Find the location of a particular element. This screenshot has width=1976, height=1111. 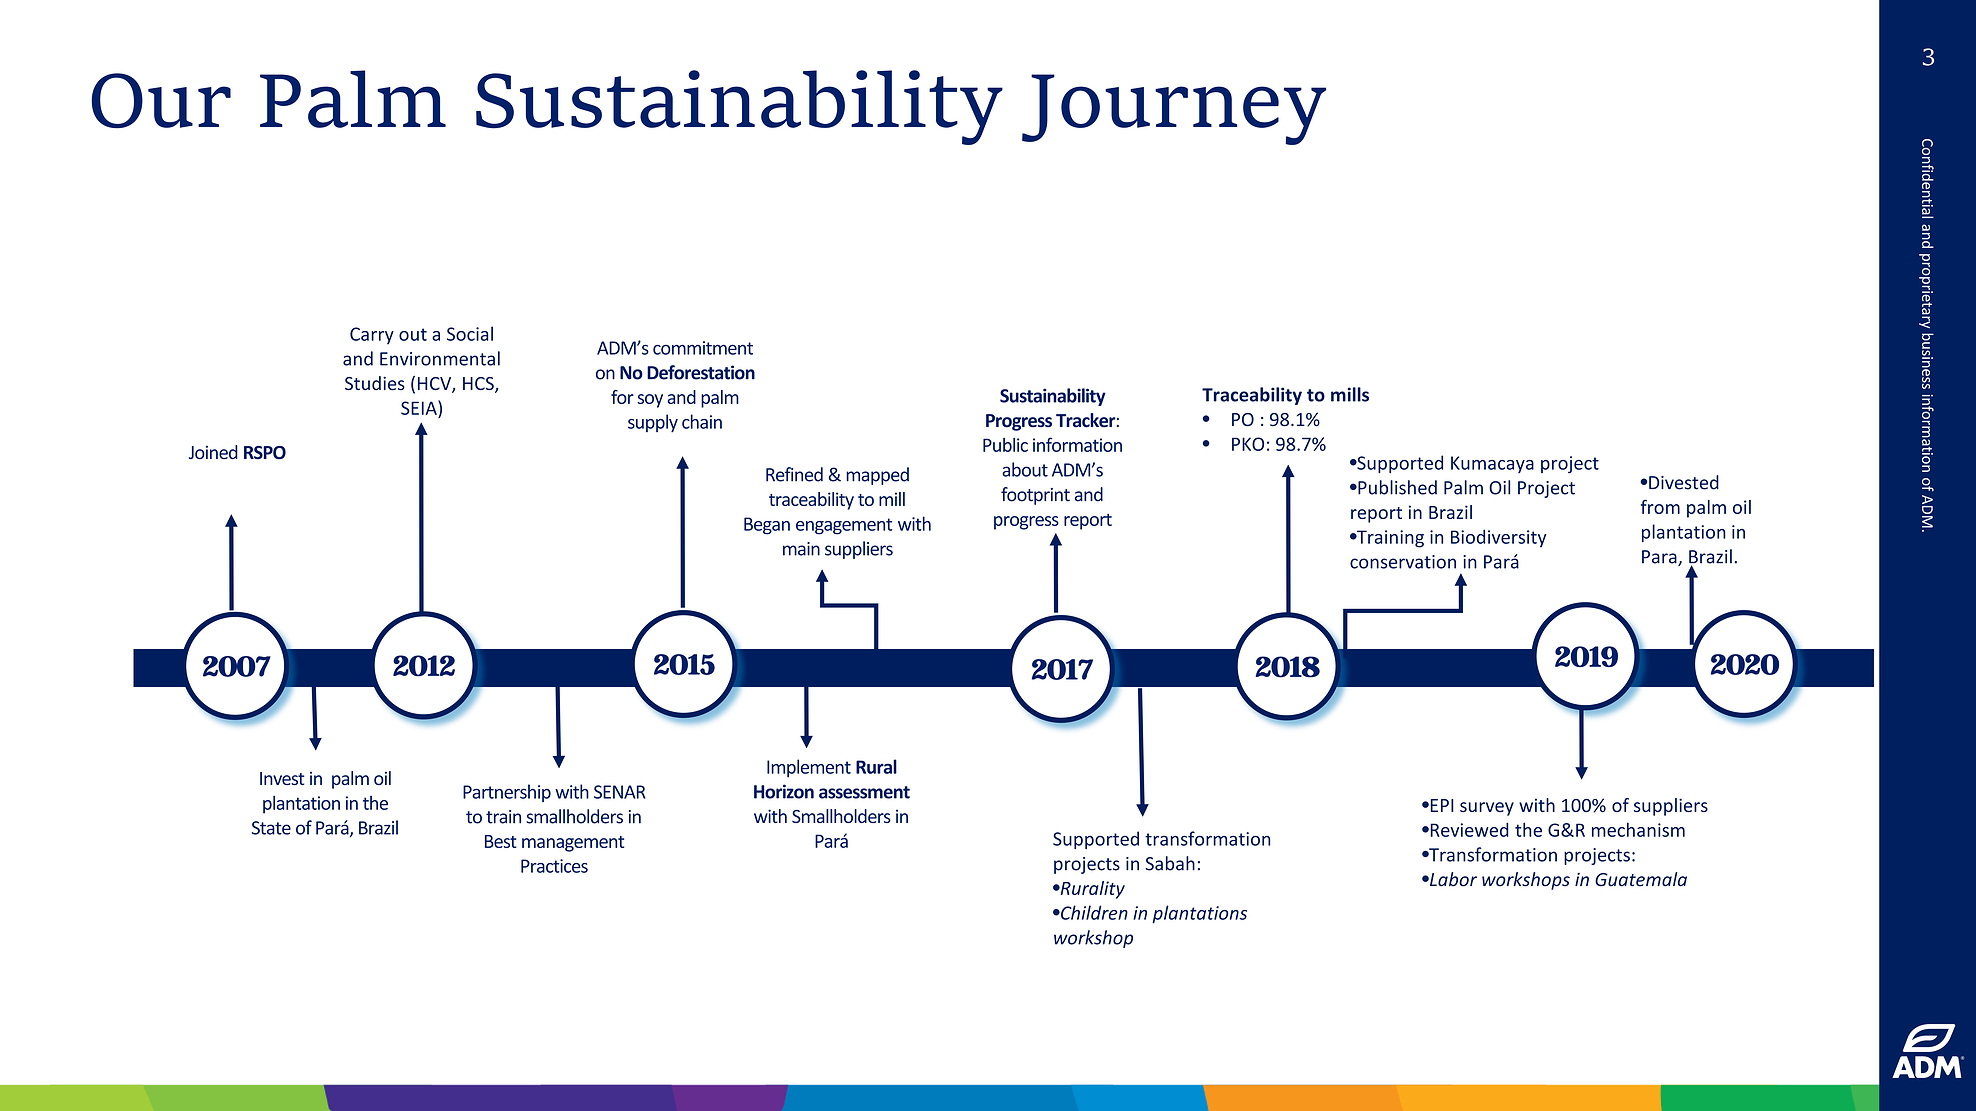

Journey is located at coordinates (1174, 109).
